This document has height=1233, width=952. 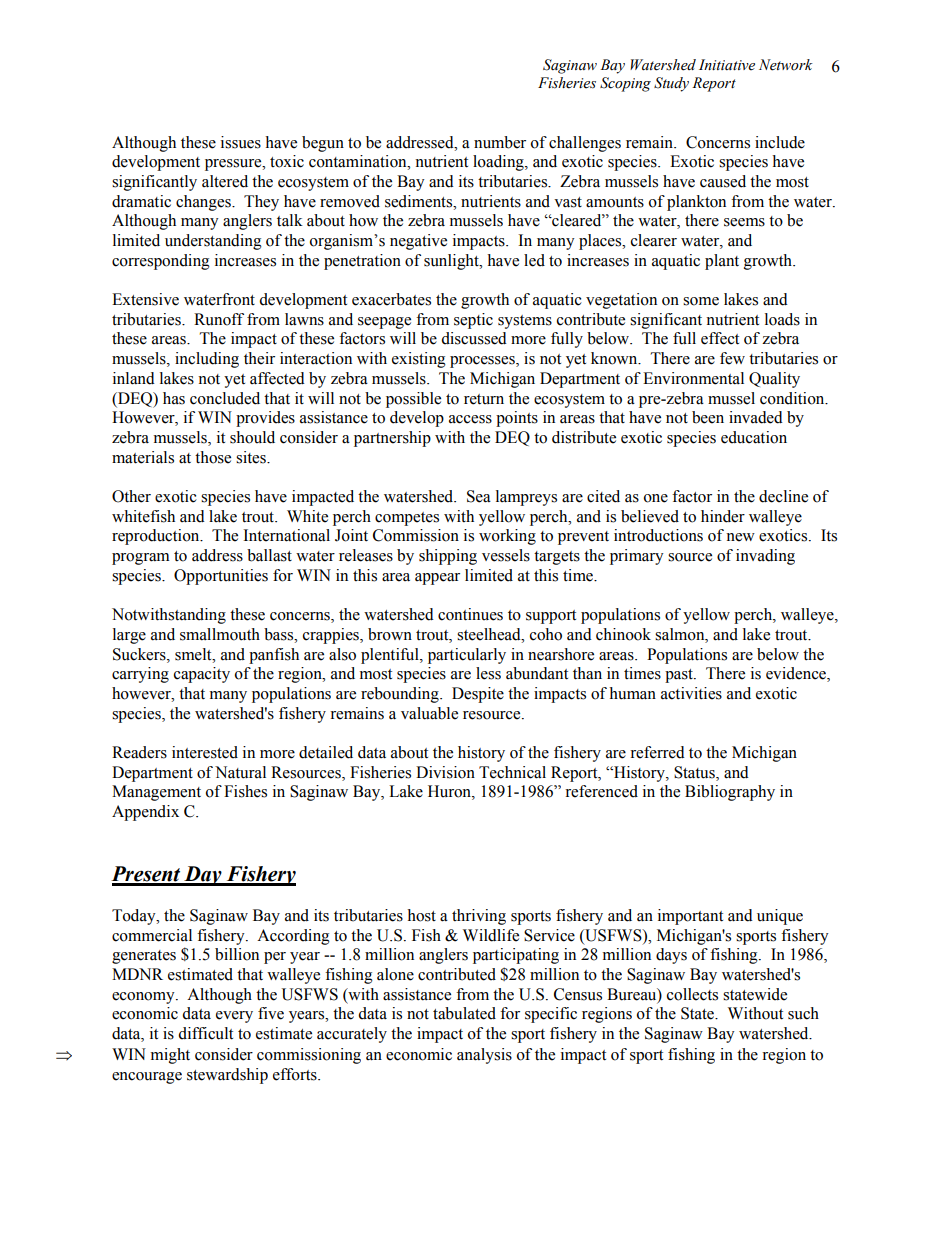 I want to click on issues, so click(x=241, y=142).
